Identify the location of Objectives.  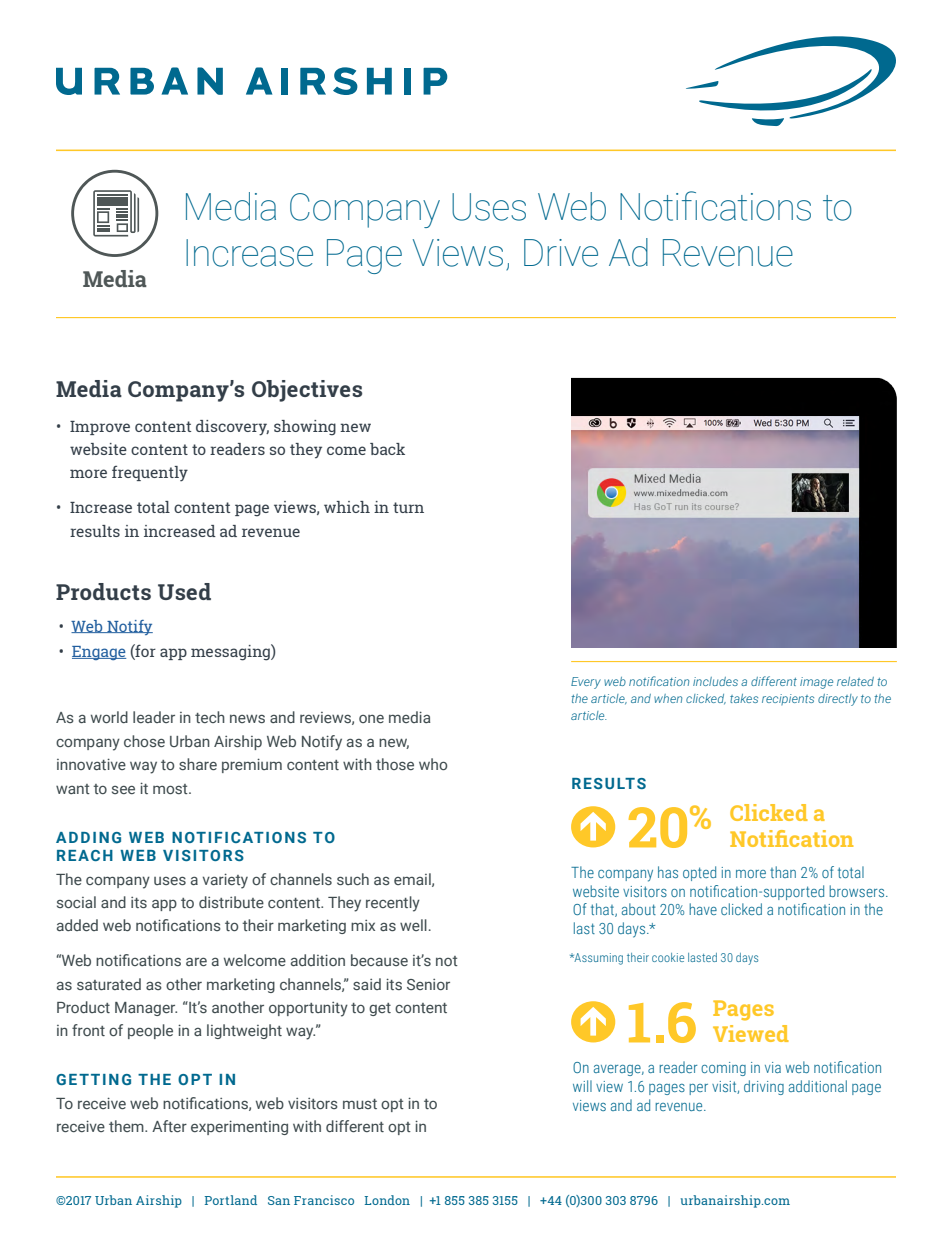
(307, 391).
